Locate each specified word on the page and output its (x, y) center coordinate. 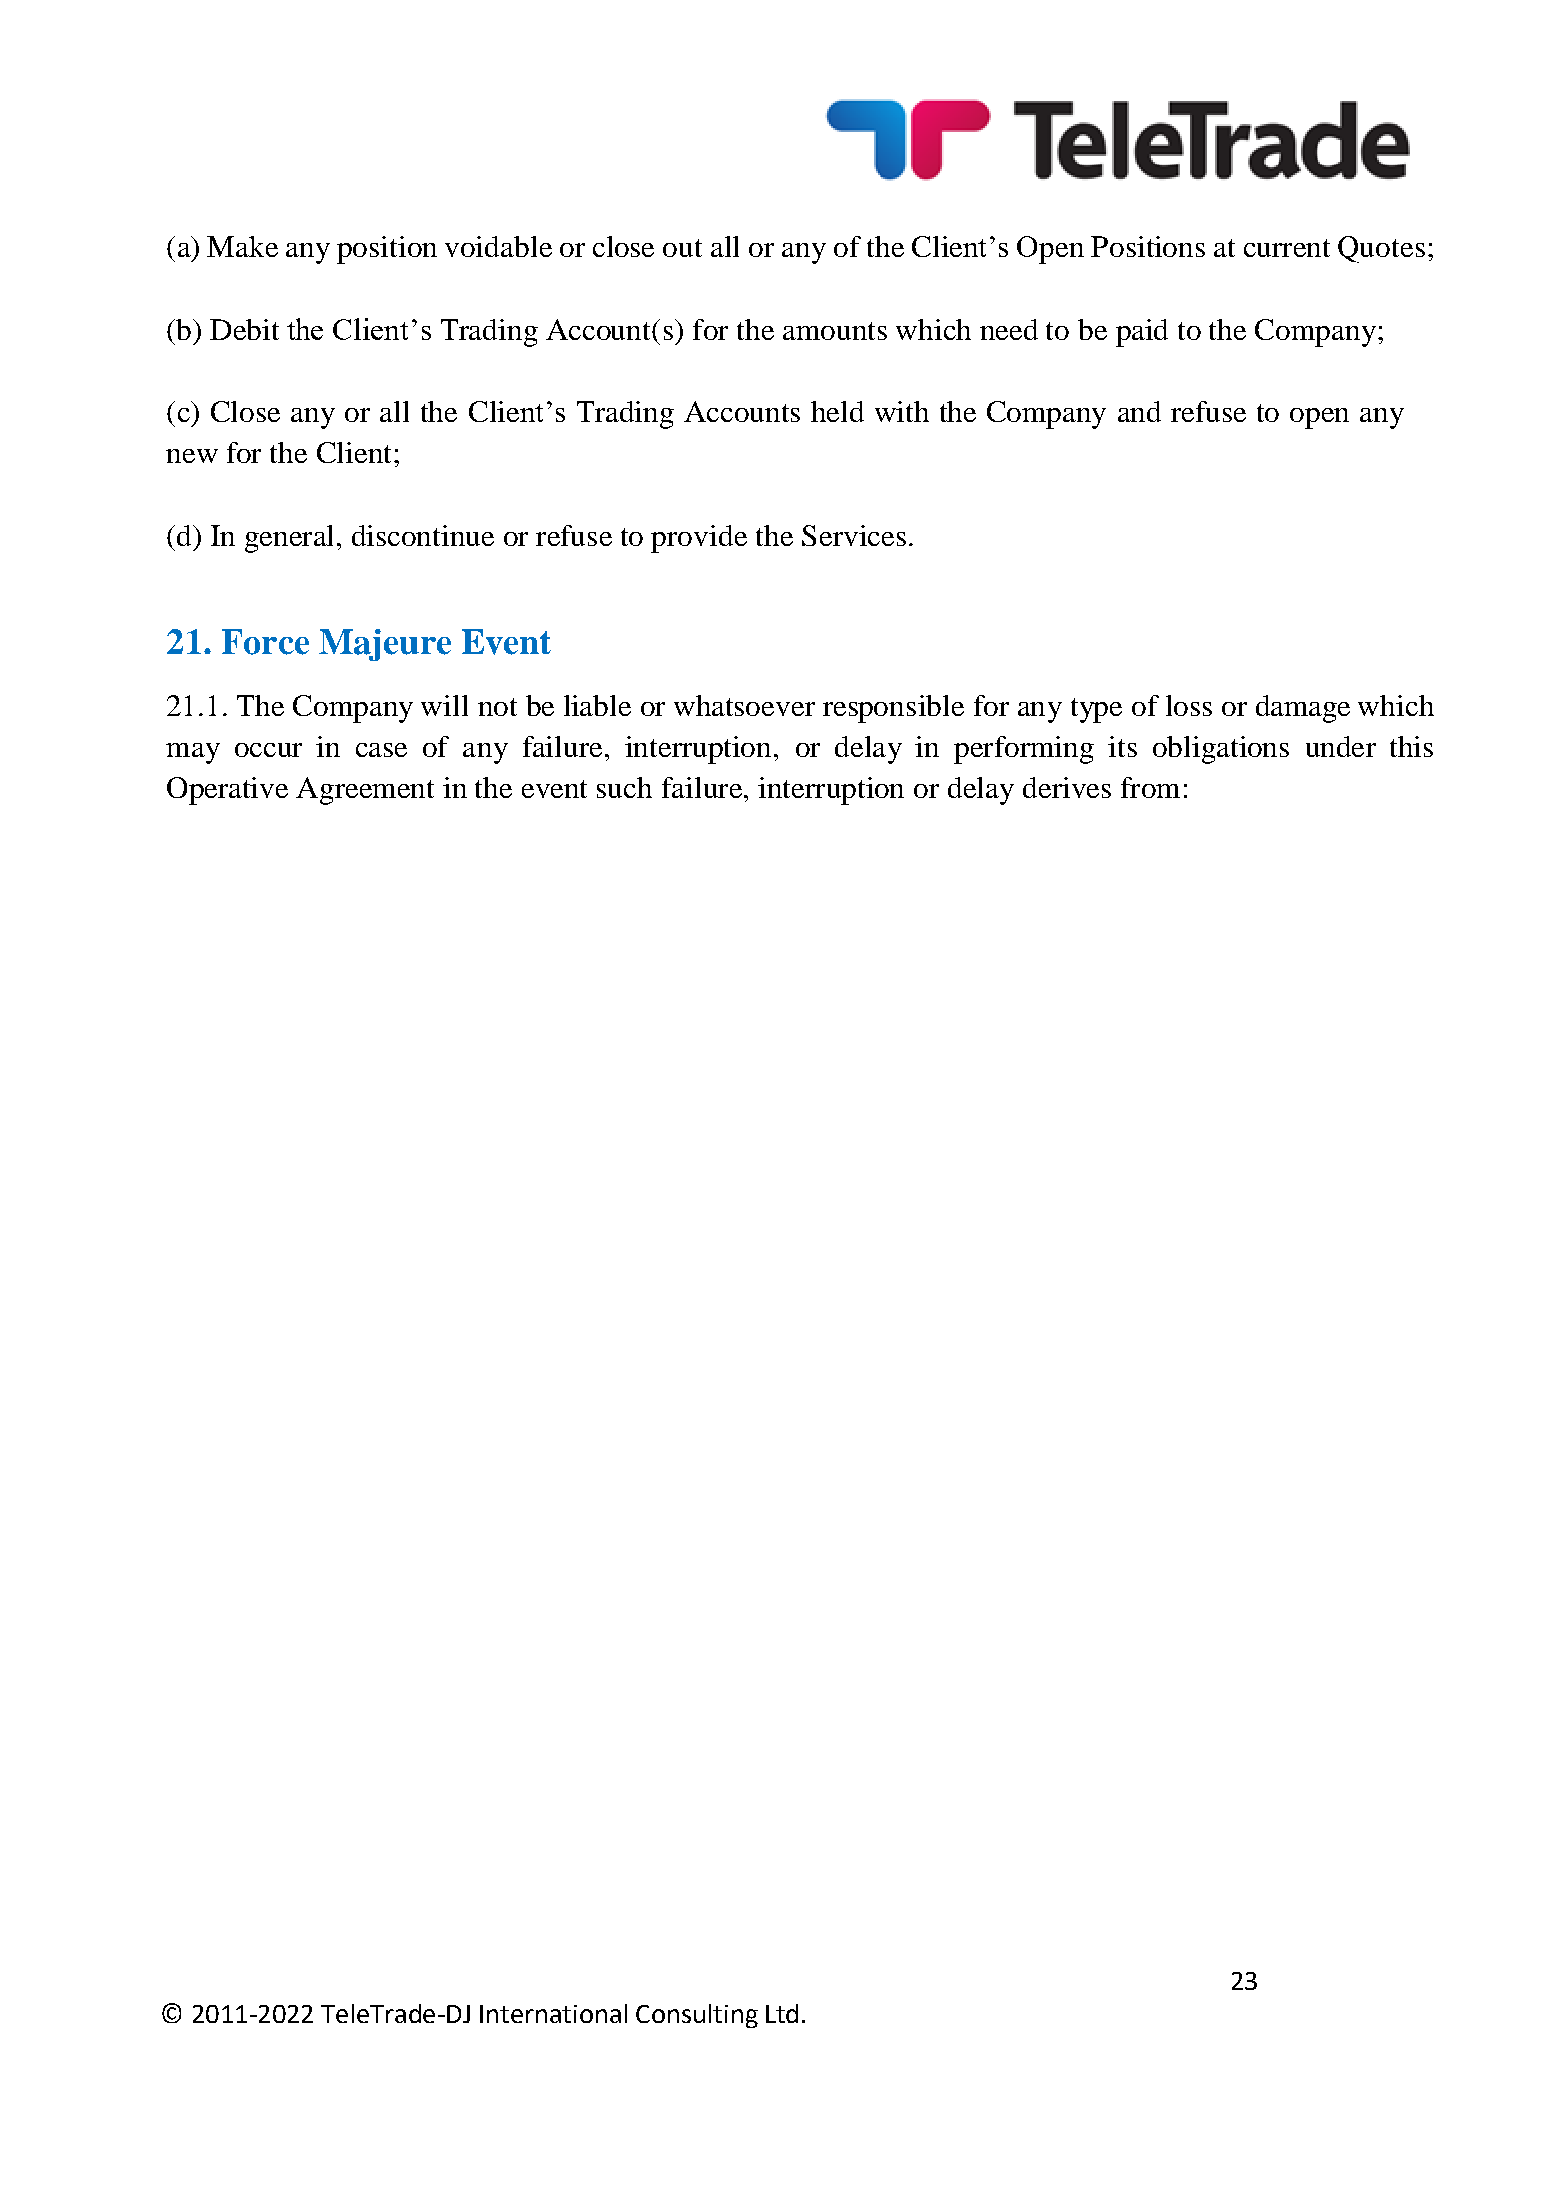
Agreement (365, 791)
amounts (835, 331)
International (553, 2013)
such (624, 787)
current (1287, 248)
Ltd (782, 2013)
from (1150, 787)
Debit (244, 329)
